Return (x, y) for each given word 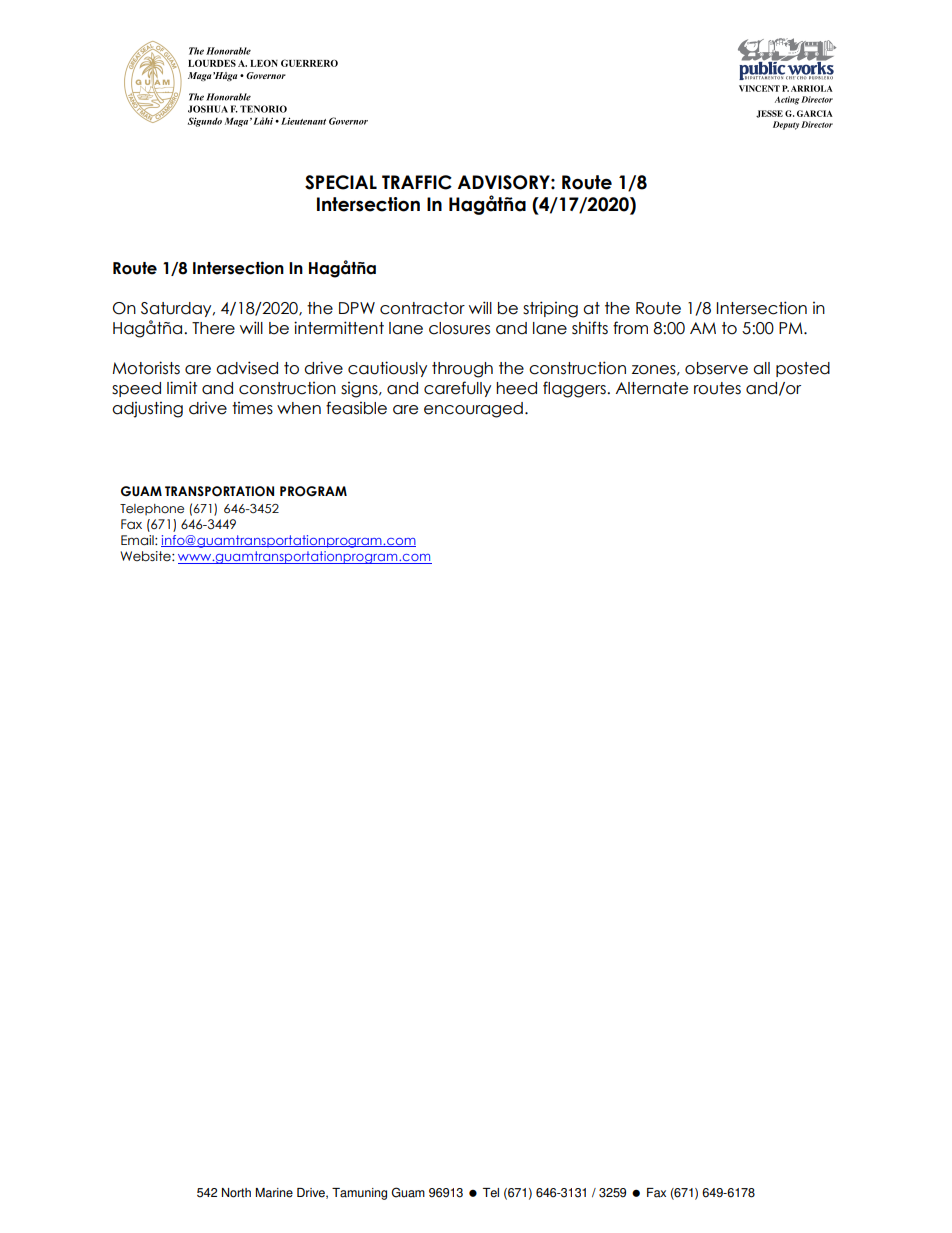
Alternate (652, 388)
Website (146, 556)
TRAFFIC (417, 182)
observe (716, 368)
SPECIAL (341, 182)
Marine (274, 1193)
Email (138, 540)
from (630, 328)
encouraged (473, 410)
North (236, 1193)
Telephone (152, 509)
